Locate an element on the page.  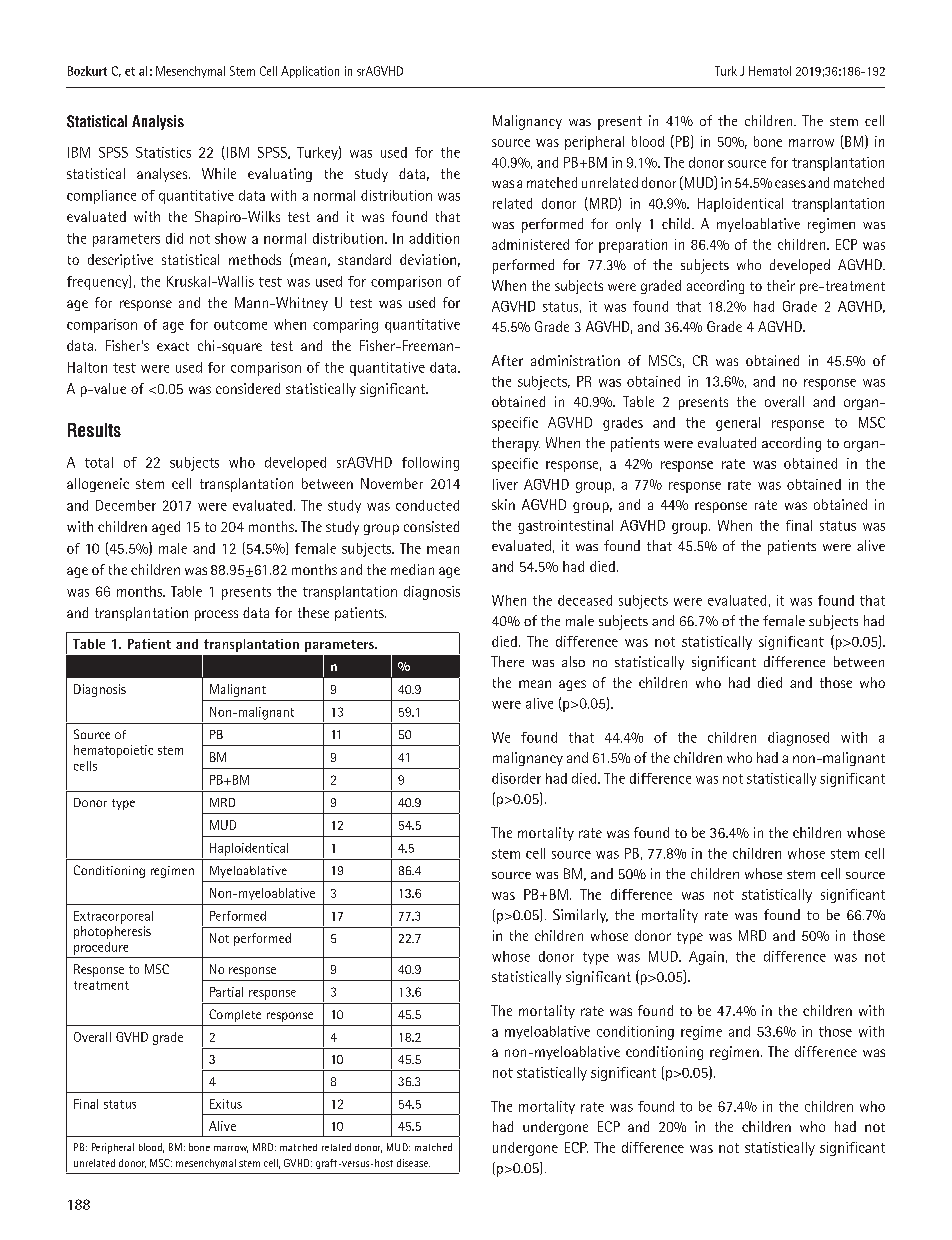
Complete is located at coordinates (235, 1015).
